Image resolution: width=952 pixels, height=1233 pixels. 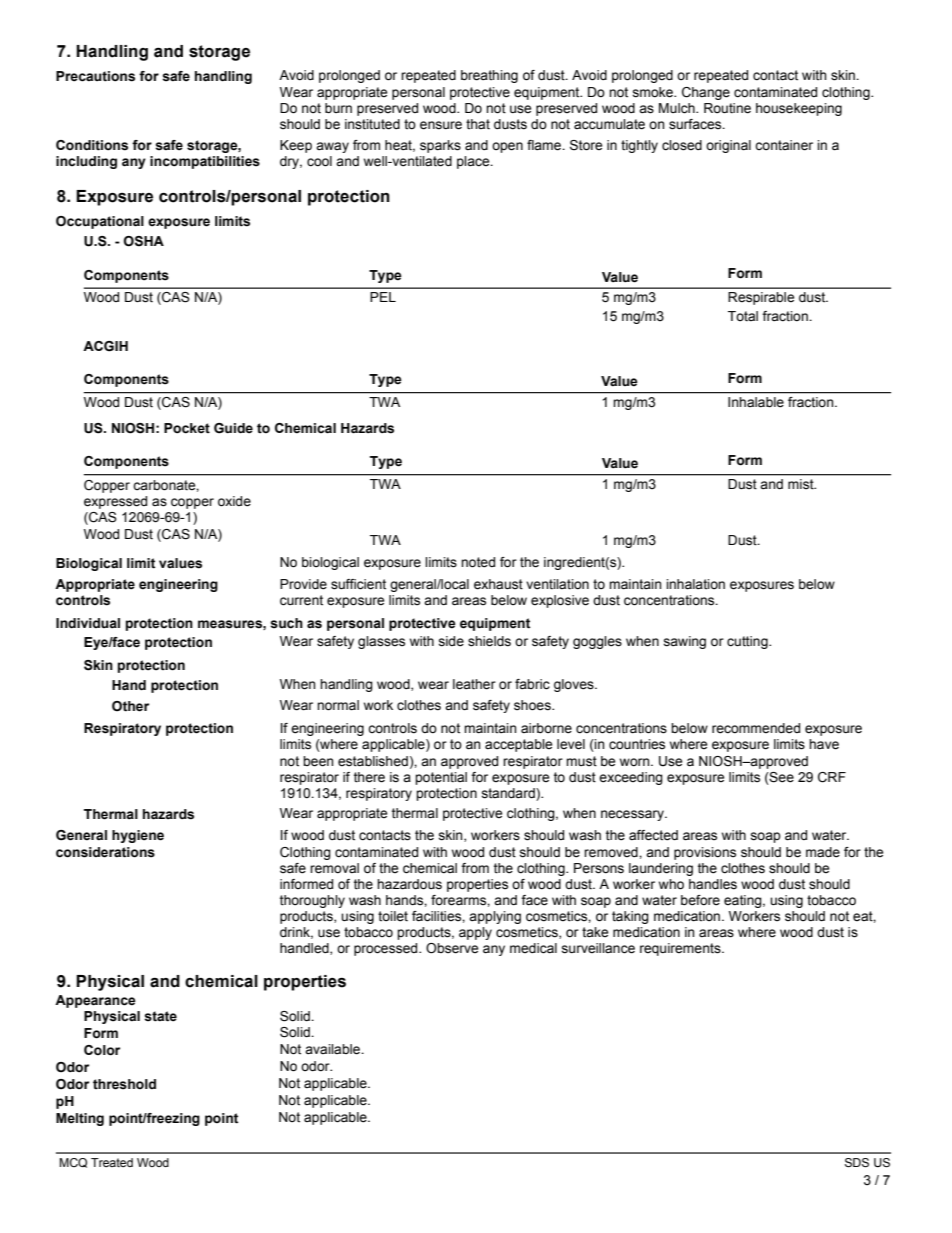 What do you see at coordinates (748, 642) in the screenshot?
I see `cutting` at bounding box center [748, 642].
